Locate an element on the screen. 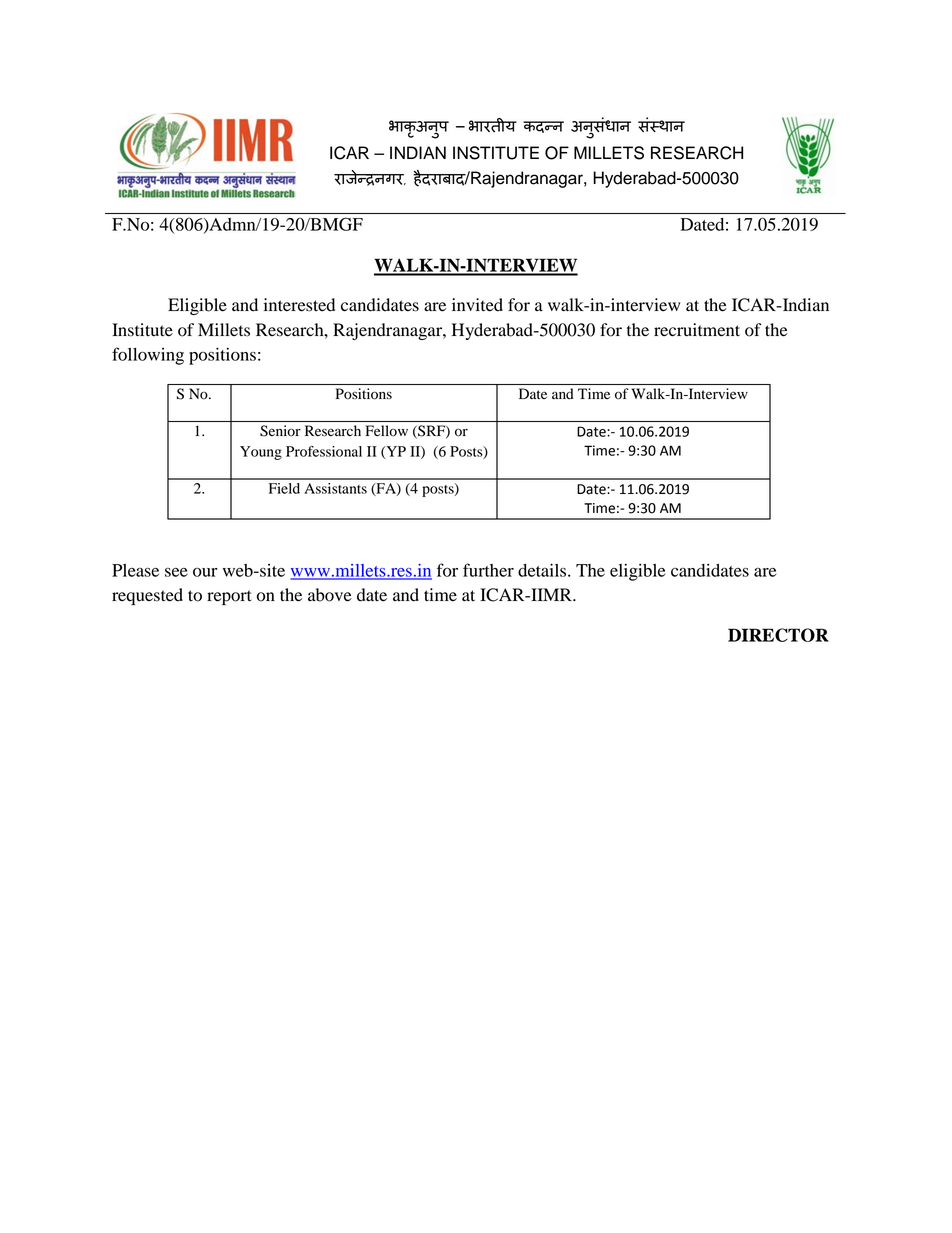 This screenshot has width=952, height=1233. recruitment is located at coordinates (697, 330).
